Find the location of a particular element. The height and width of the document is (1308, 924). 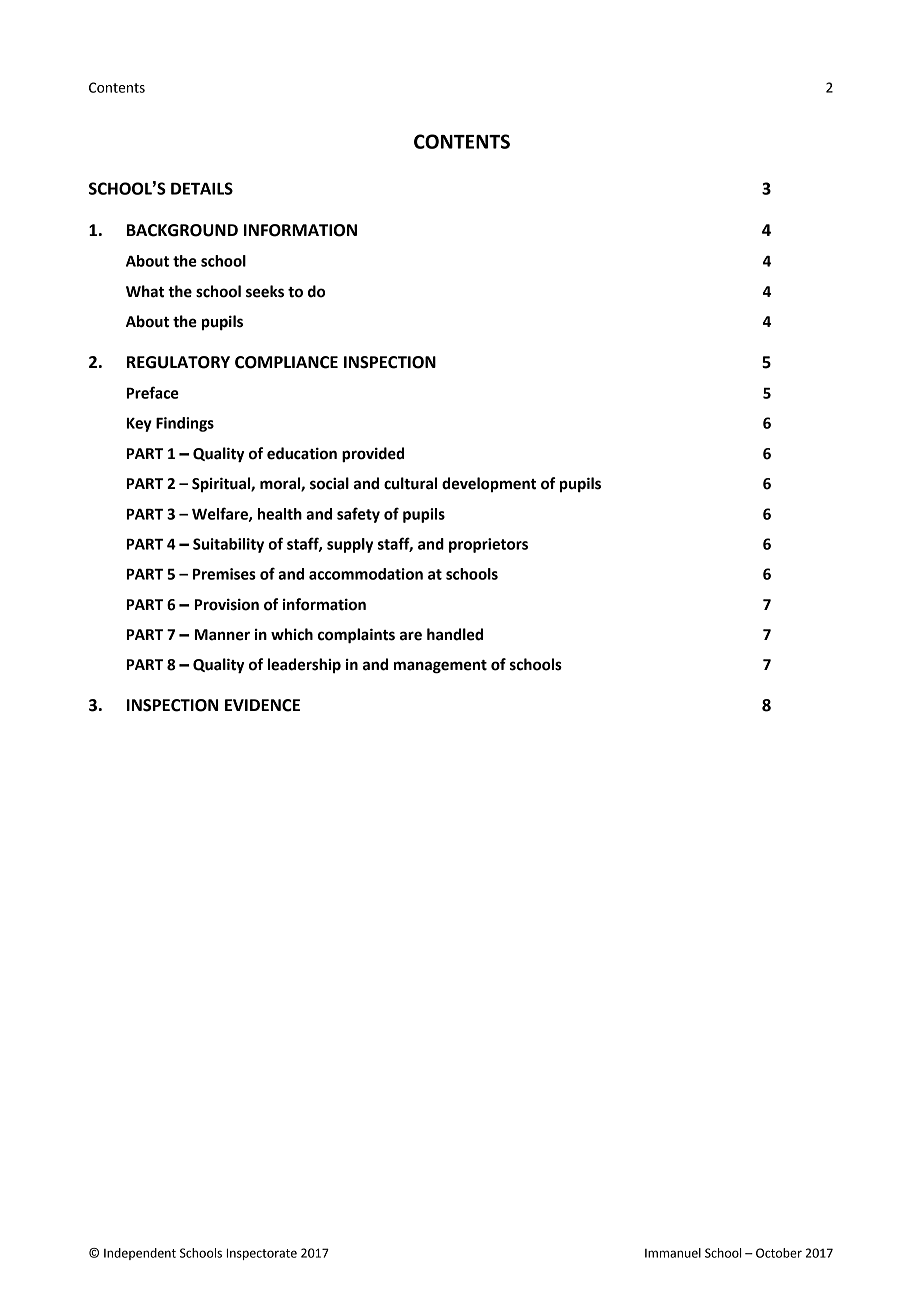

seeks is located at coordinates (265, 291).
